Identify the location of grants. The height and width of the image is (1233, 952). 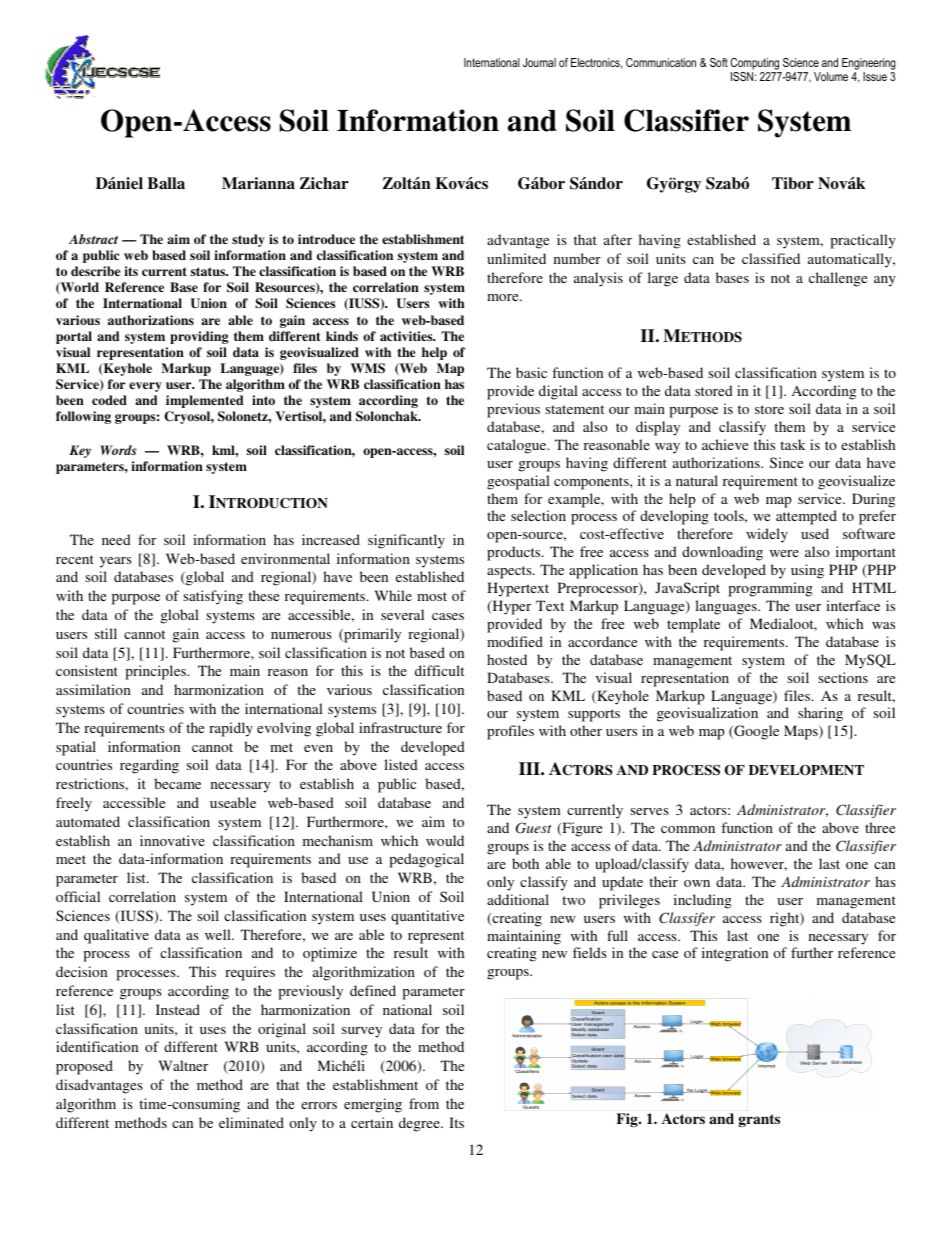
(759, 1120).
